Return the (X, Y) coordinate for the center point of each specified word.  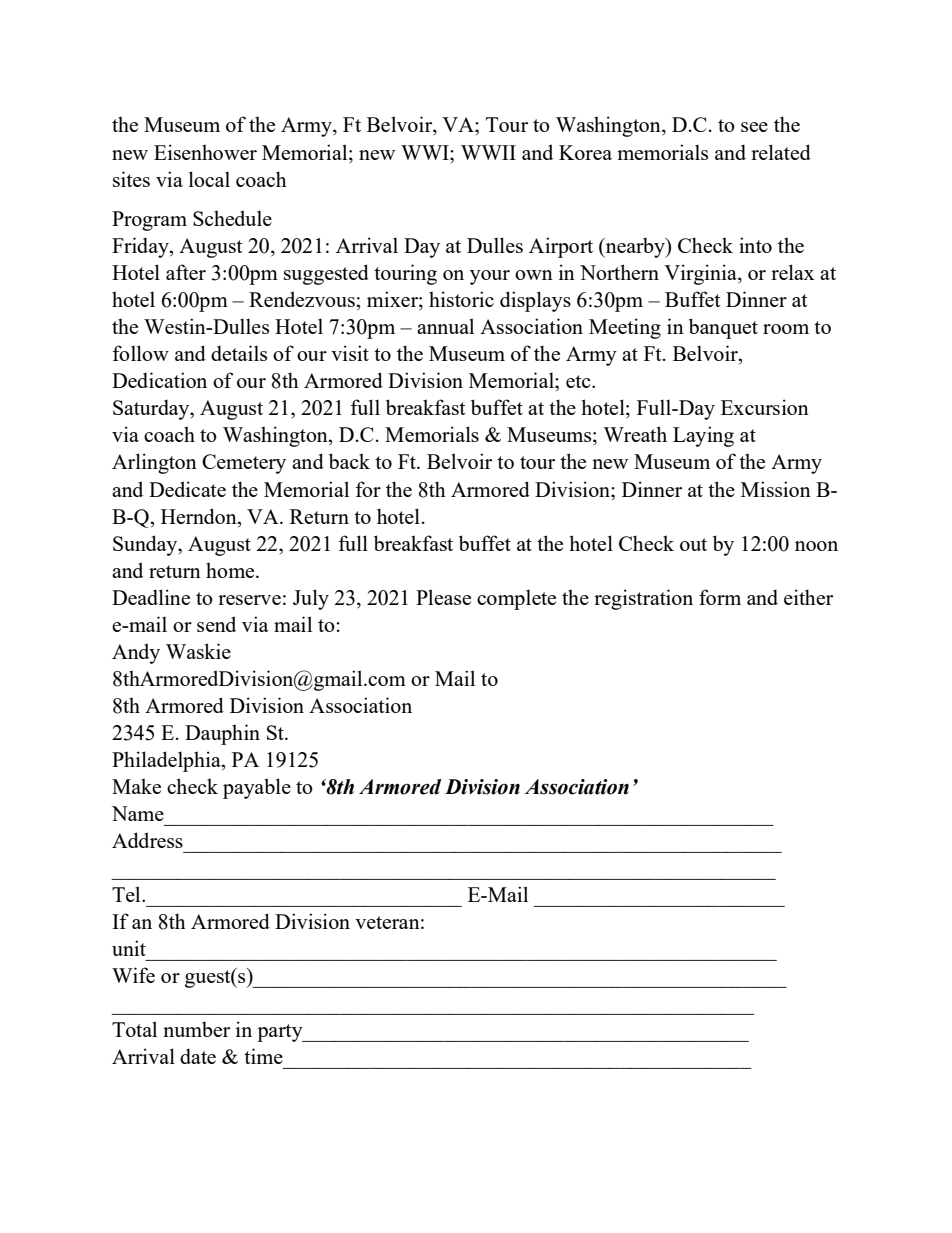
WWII (488, 152)
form (720, 597)
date (198, 1056)
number (196, 1029)
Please (443, 597)
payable (257, 788)
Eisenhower (205, 152)
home (231, 570)
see (754, 127)
